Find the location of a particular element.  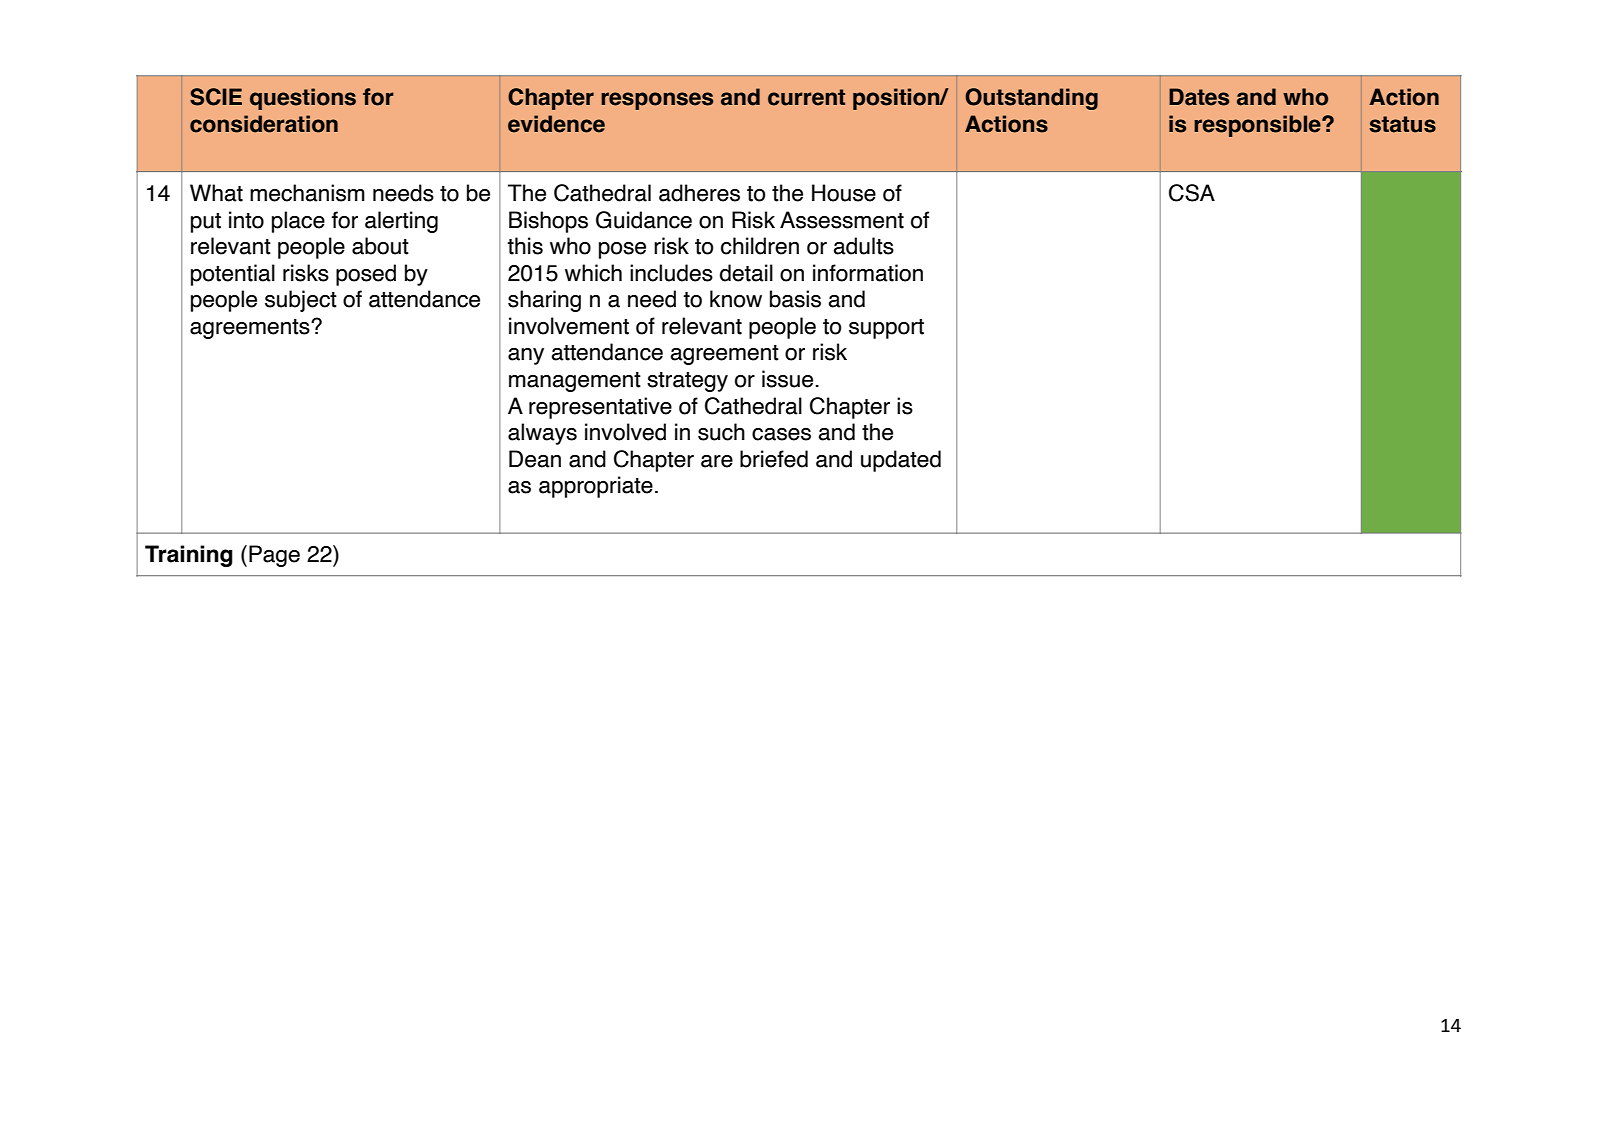

appropriate is located at coordinates (596, 487).
